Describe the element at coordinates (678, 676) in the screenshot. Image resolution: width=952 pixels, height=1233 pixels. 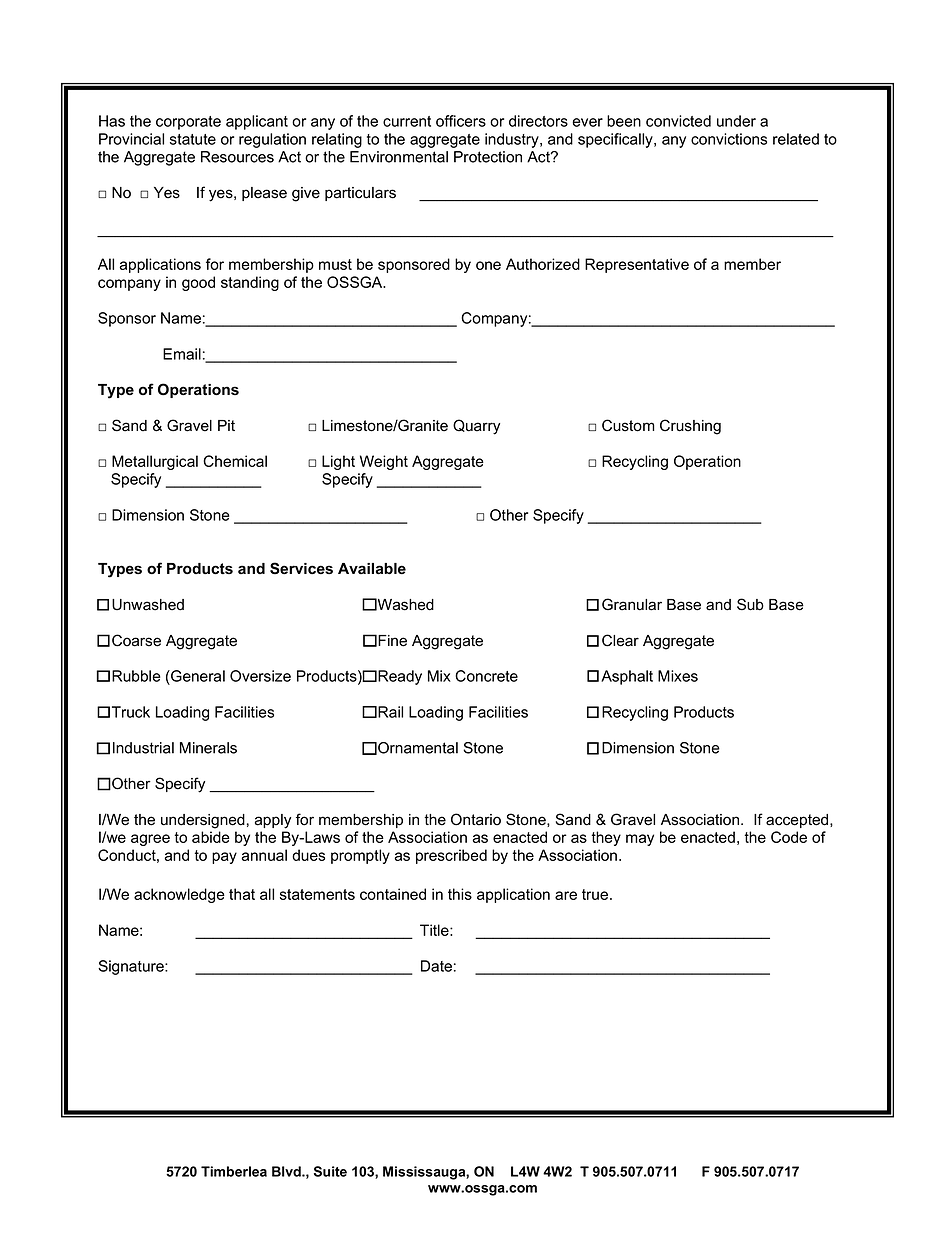
I see `Mixes` at that location.
